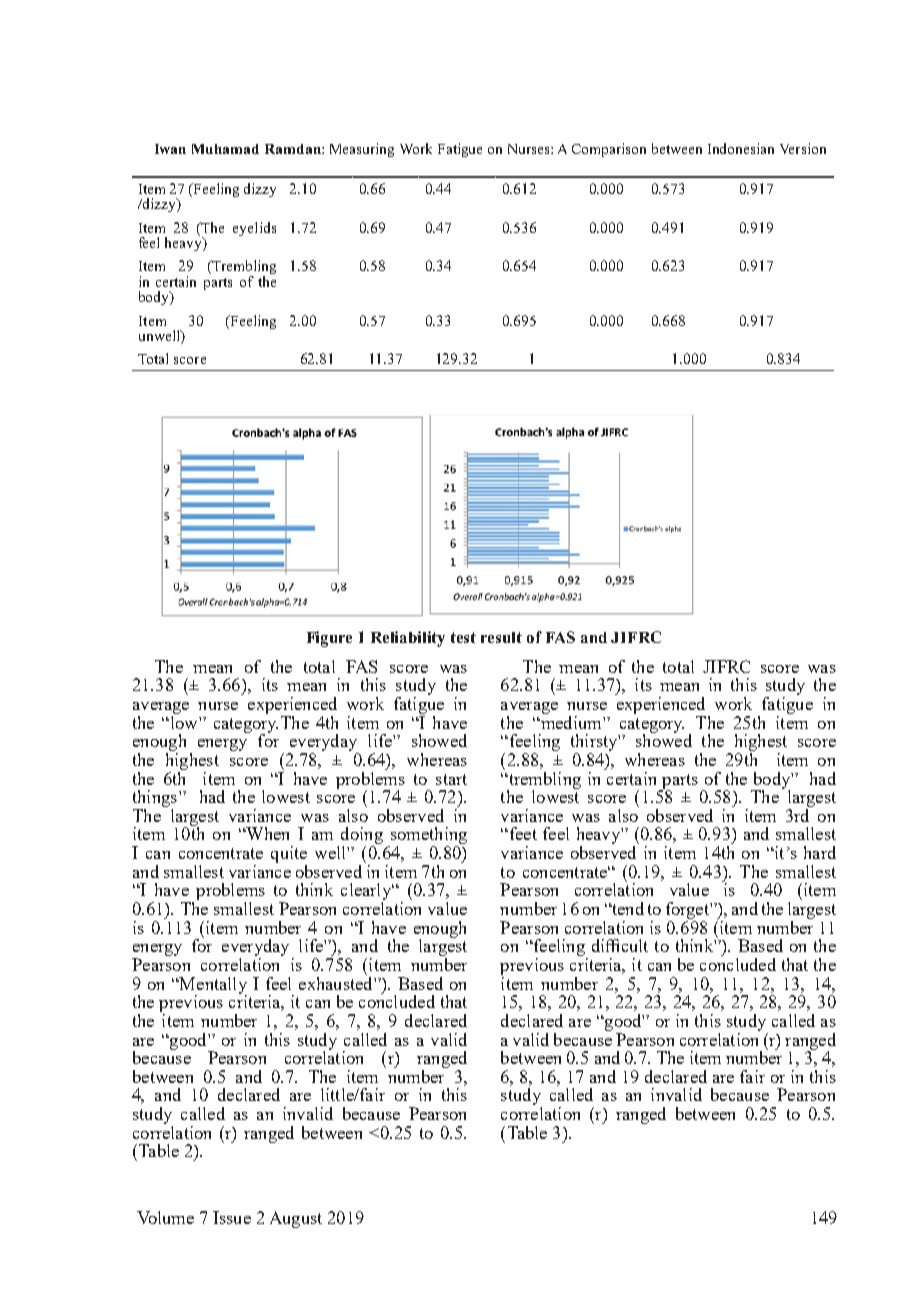  Describe the element at coordinates (296, 1219) in the screenshot. I see `August` at that location.
